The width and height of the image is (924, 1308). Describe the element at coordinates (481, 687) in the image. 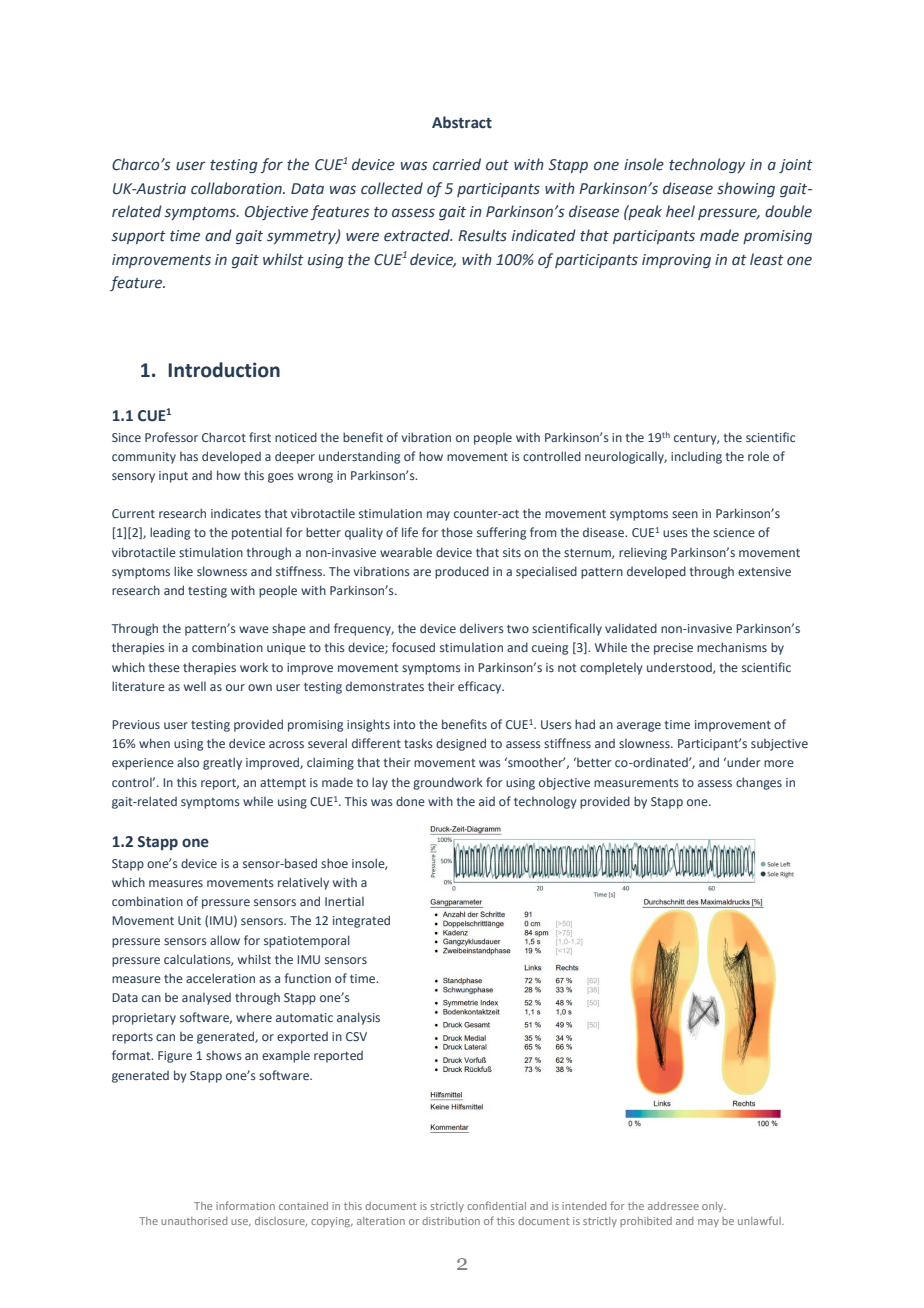

I see `efficacy` at that location.
